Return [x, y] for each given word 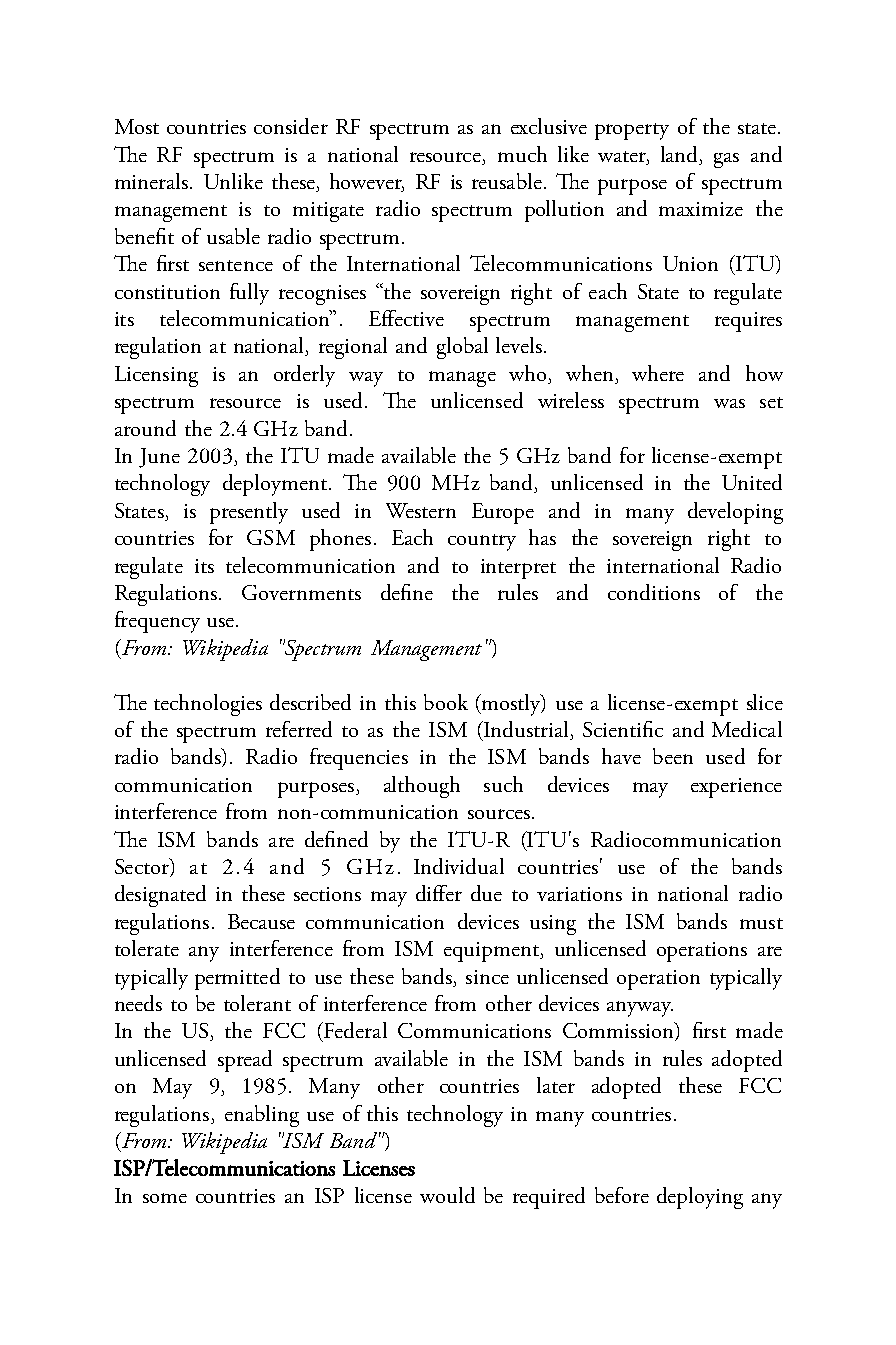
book [446, 702]
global [462, 348]
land [681, 155]
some [165, 1198]
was [729, 403]
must [761, 923]
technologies [208, 705]
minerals [151, 181]
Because [261, 921]
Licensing [156, 376]
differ [439, 893]
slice [765, 702]
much [522, 154]
